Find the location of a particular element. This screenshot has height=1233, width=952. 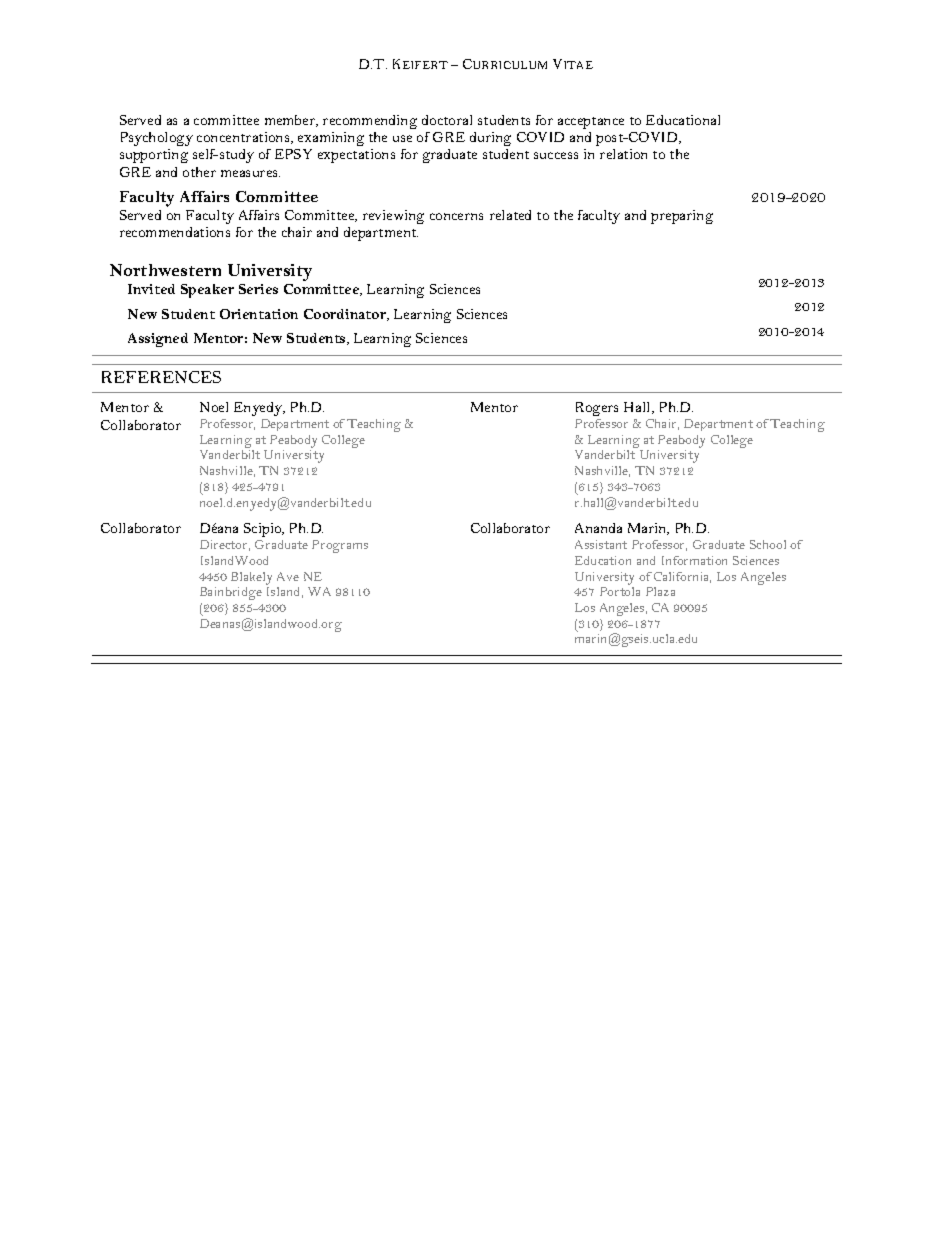

preparing is located at coordinates (682, 217).
